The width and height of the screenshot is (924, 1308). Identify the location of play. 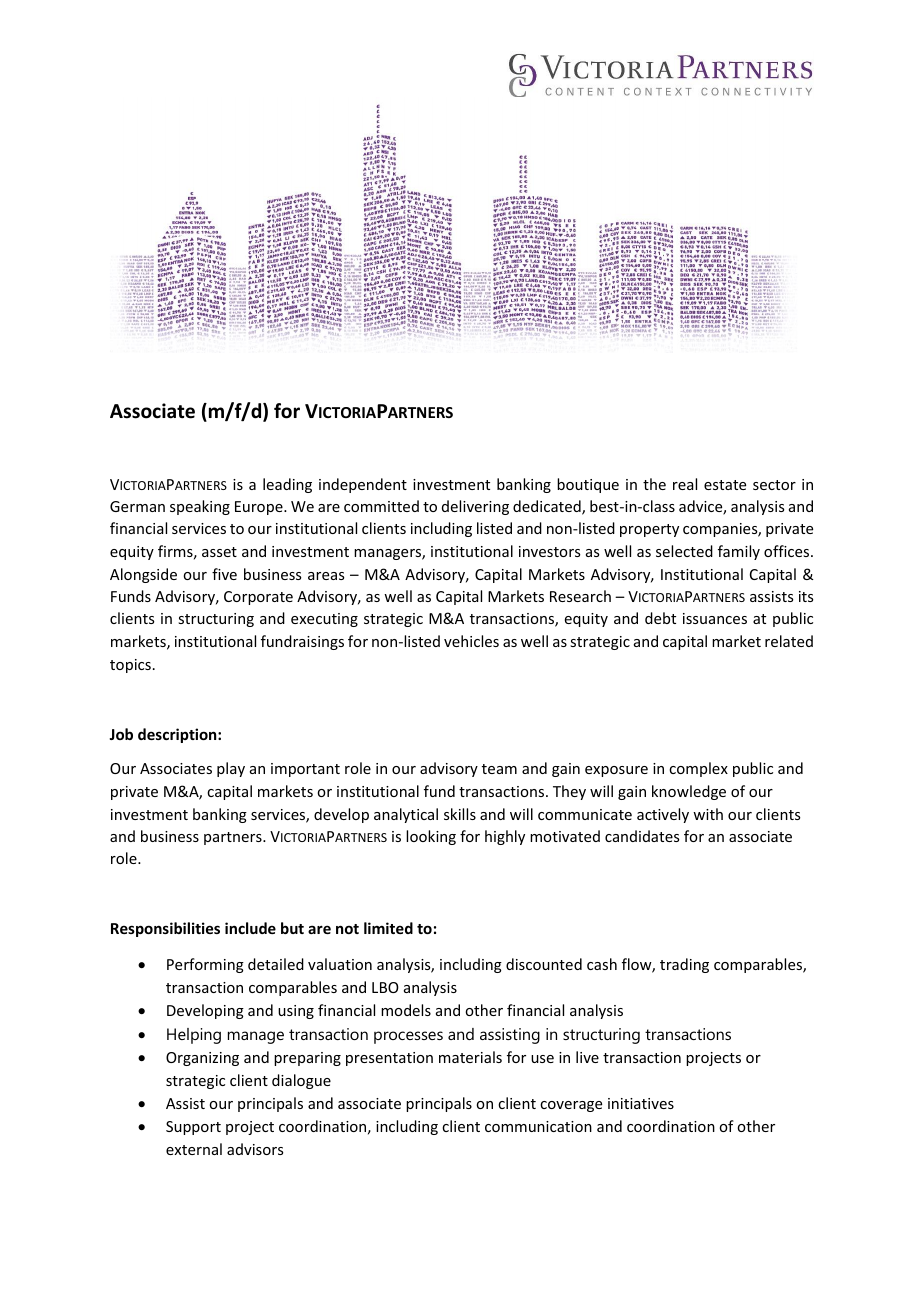
(231, 769).
